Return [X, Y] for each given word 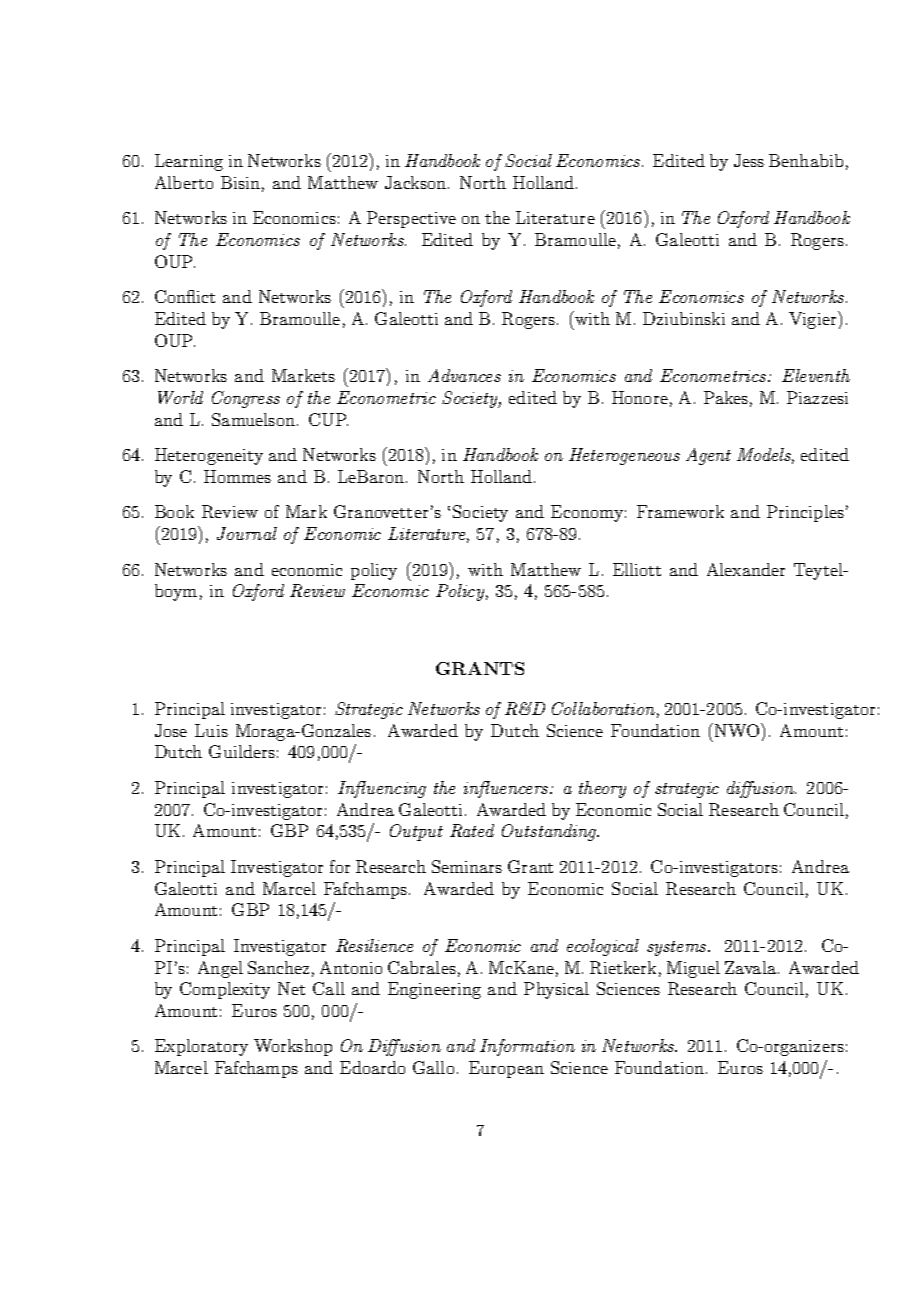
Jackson [415, 182]
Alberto [184, 182]
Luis [211, 730]
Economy [587, 513]
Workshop [293, 1047]
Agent [708, 456]
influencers [507, 789]
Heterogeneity [209, 456]
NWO [738, 730]
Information [527, 1047]
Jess [749, 160]
